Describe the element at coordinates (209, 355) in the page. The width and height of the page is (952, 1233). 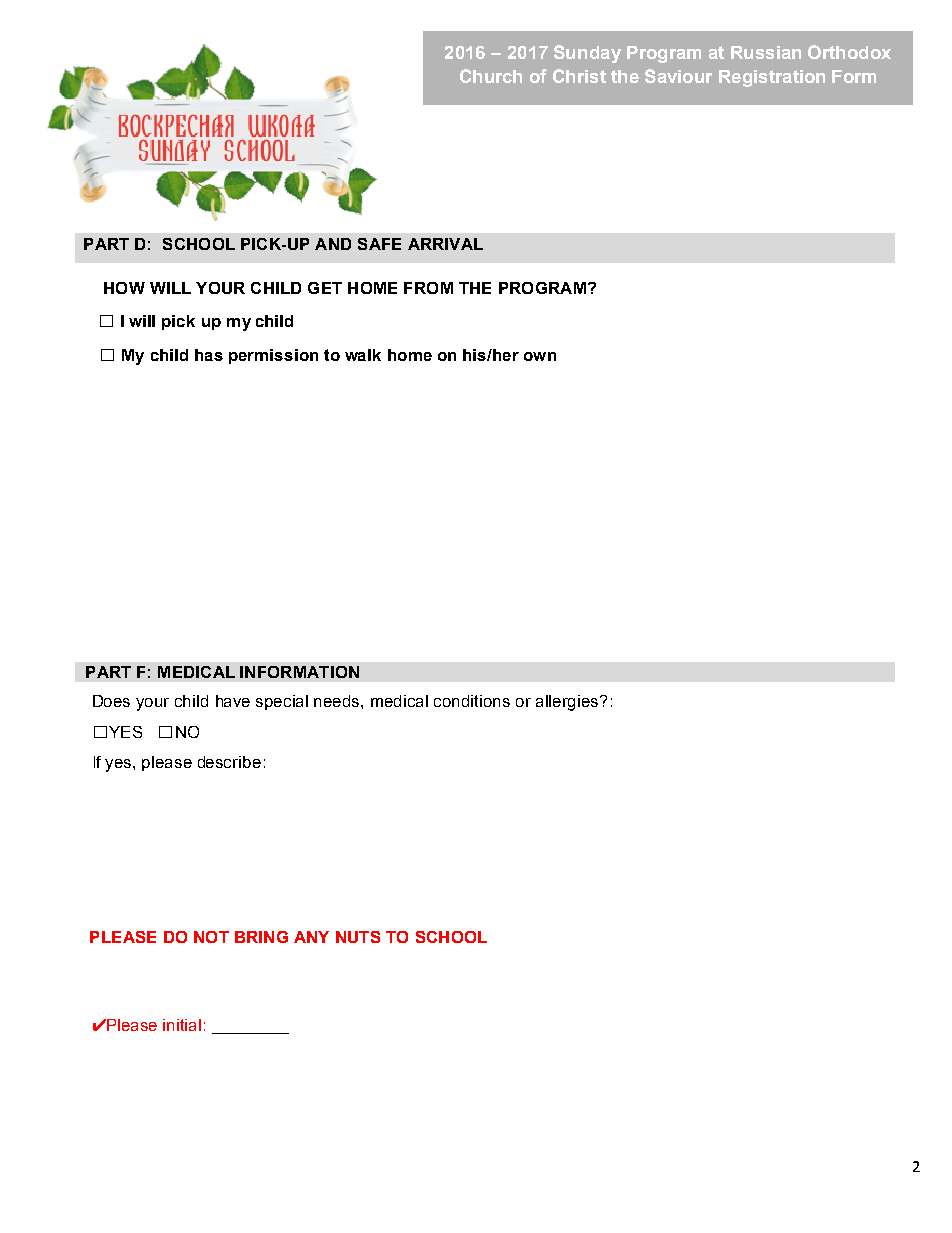
I see `has` at that location.
